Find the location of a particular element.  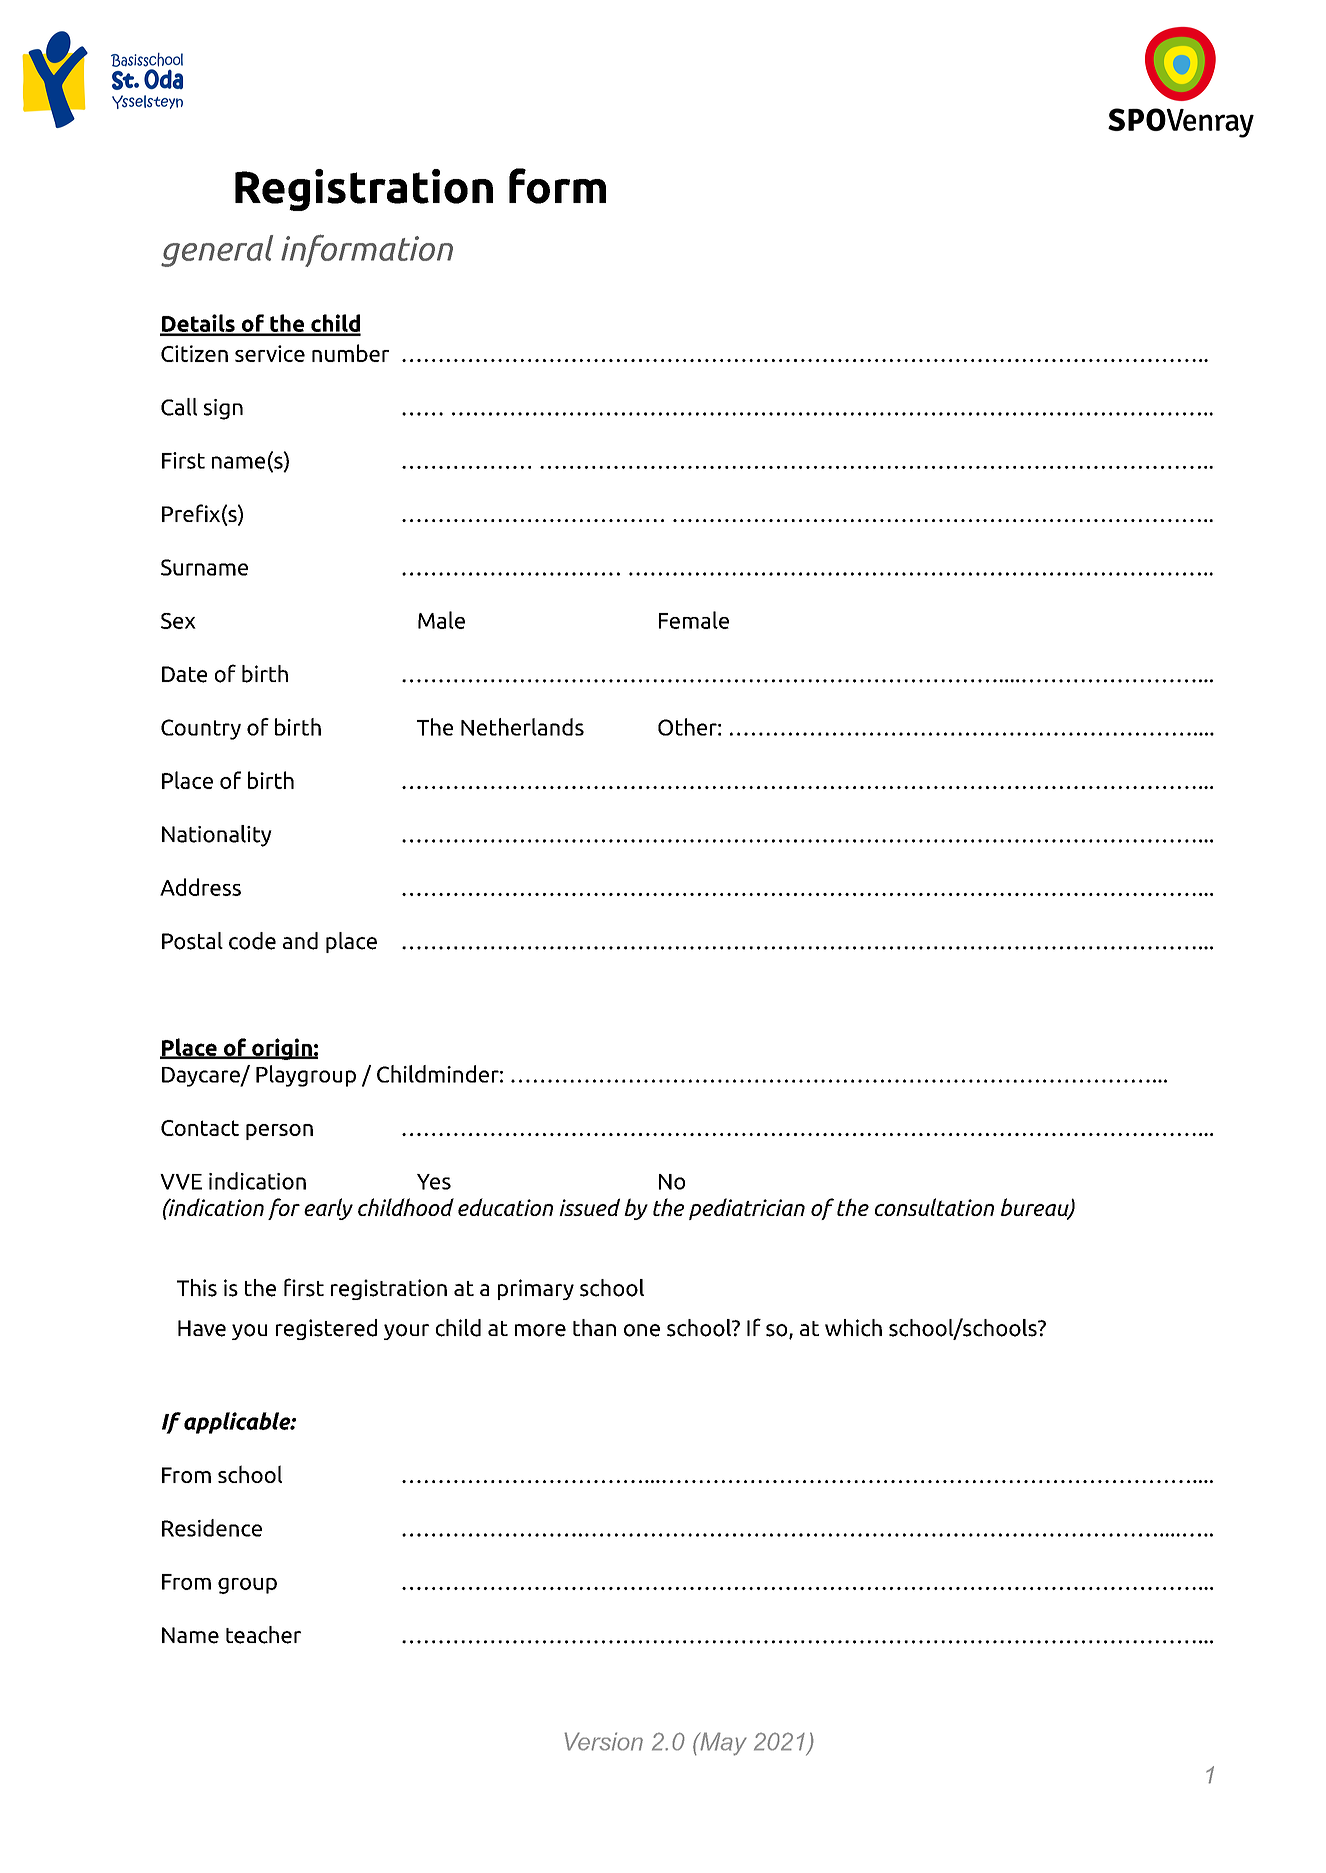

more is located at coordinates (540, 1330).
